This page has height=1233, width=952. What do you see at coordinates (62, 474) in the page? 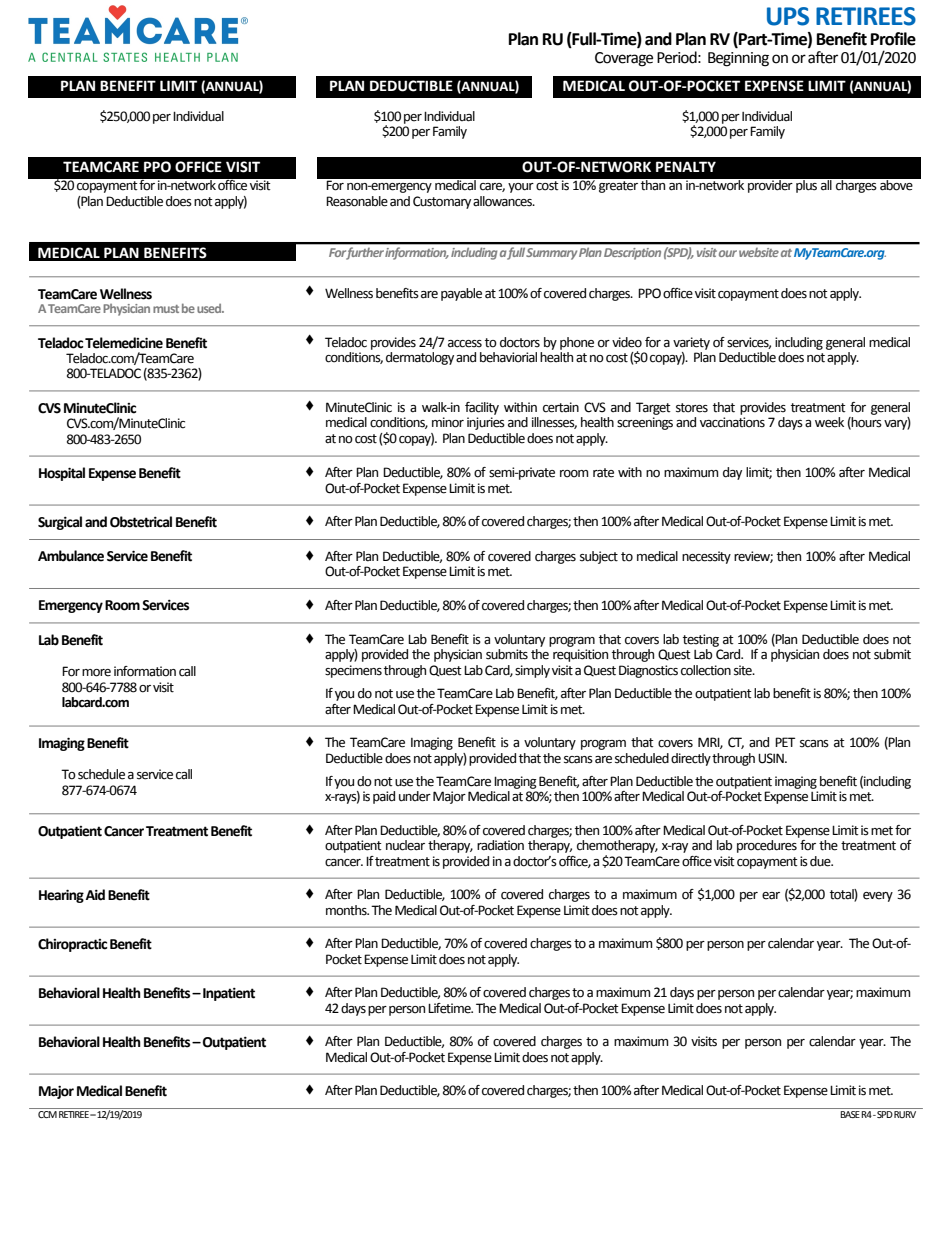
I see `Hospital` at bounding box center [62, 474].
